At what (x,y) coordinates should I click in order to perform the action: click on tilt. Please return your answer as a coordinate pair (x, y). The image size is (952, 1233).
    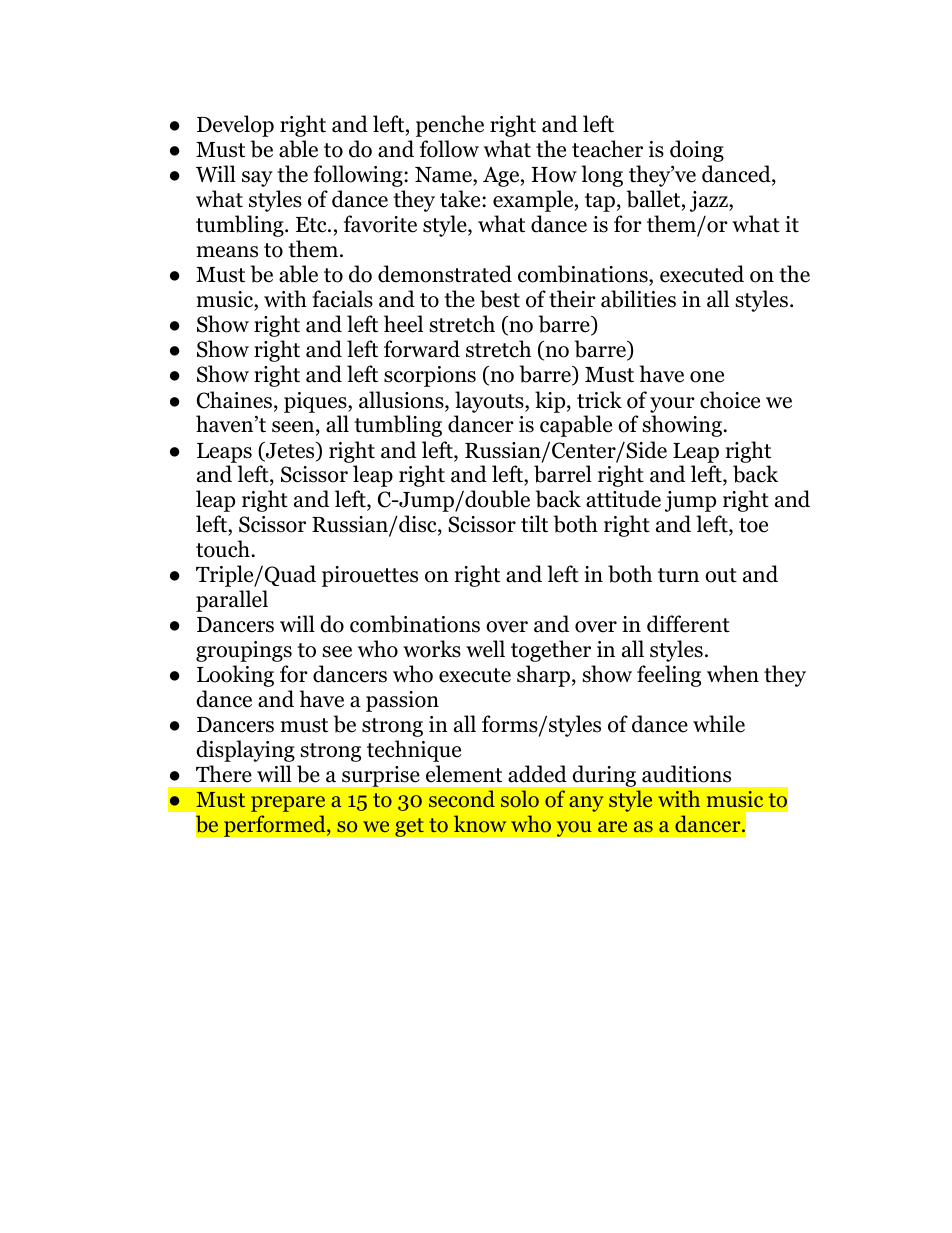
    Looking at the image, I should click on (534, 524).
